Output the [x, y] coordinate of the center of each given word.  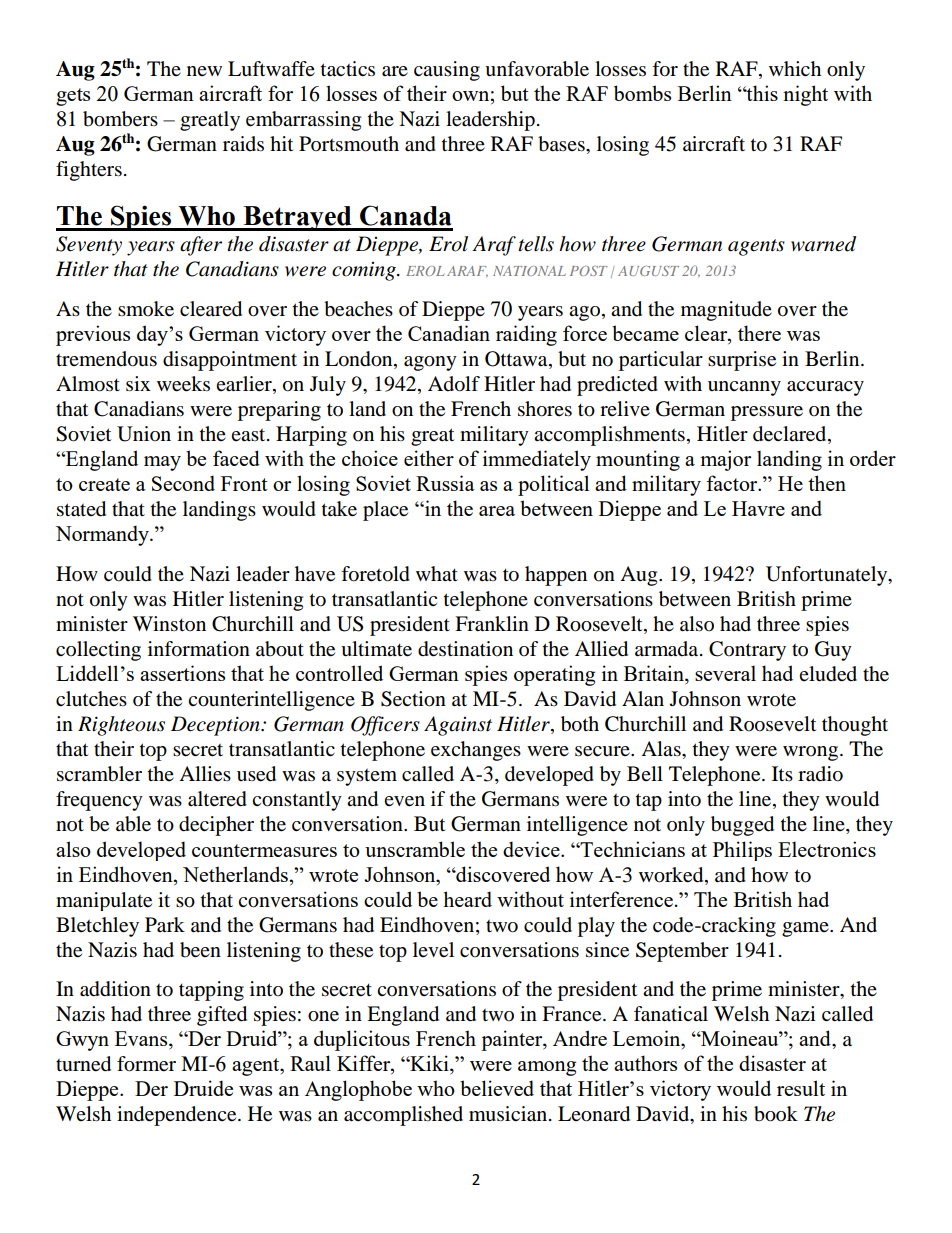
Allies [205, 774]
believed [497, 1088]
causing [447, 71]
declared [791, 435]
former [146, 1064]
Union [144, 434]
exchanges [476, 751]
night [805, 95]
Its [782, 773]
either [429, 458]
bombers [120, 119]
